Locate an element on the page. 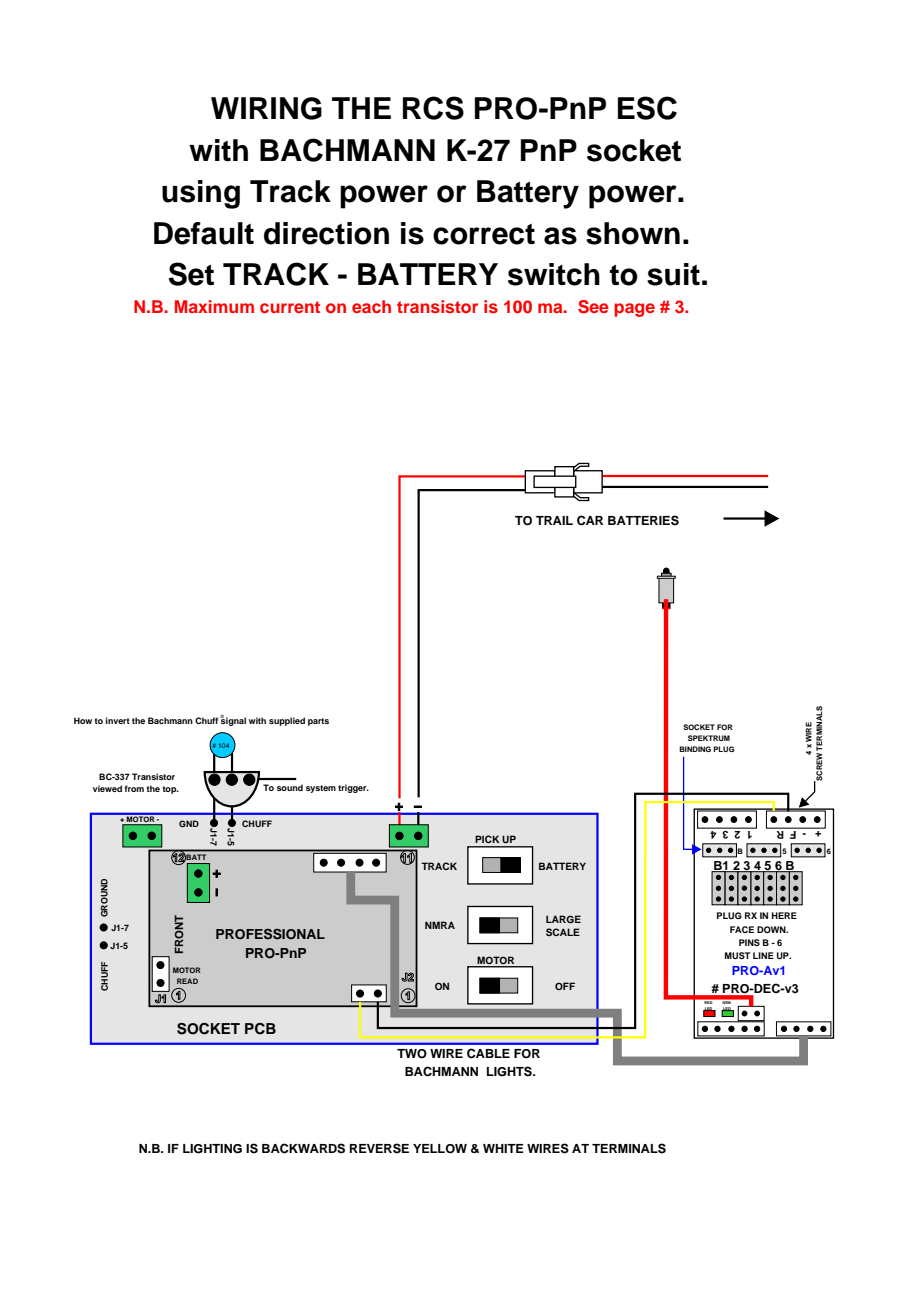 This document has height=1308, width=924. parts is located at coordinates (318, 722).
